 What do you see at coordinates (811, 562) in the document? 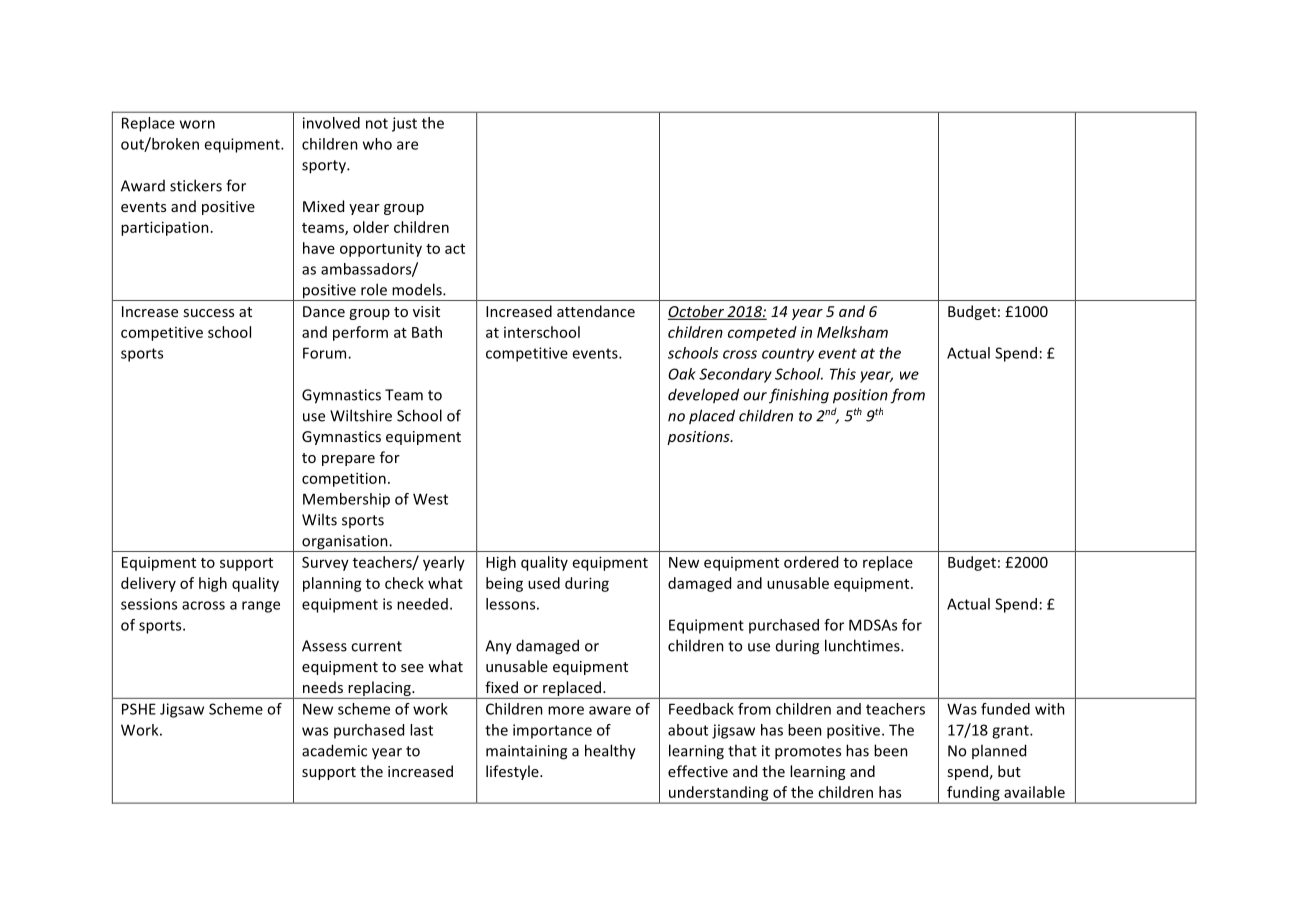
I see `ordered` at bounding box center [811, 562].
